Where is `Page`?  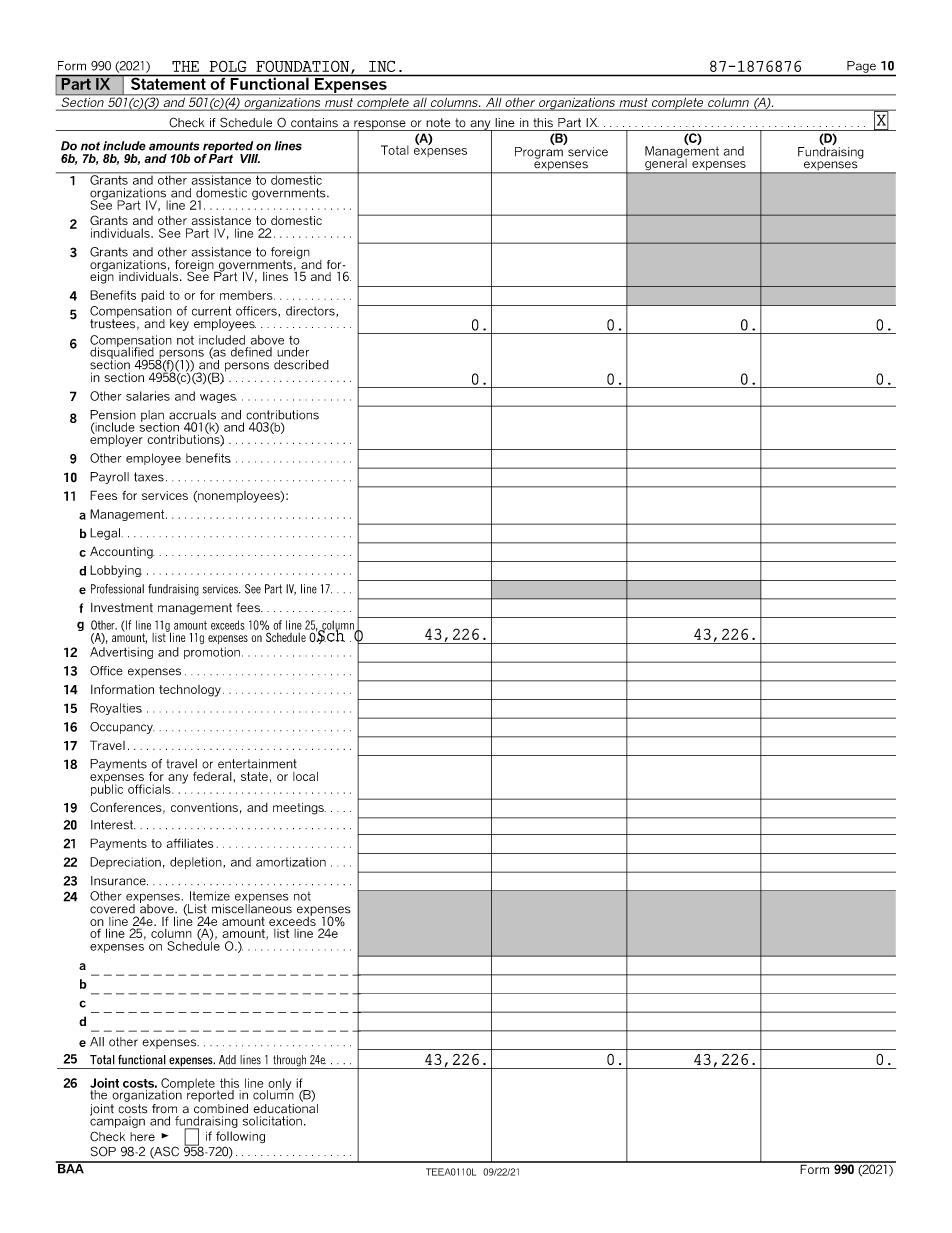 Page is located at coordinates (861, 67).
